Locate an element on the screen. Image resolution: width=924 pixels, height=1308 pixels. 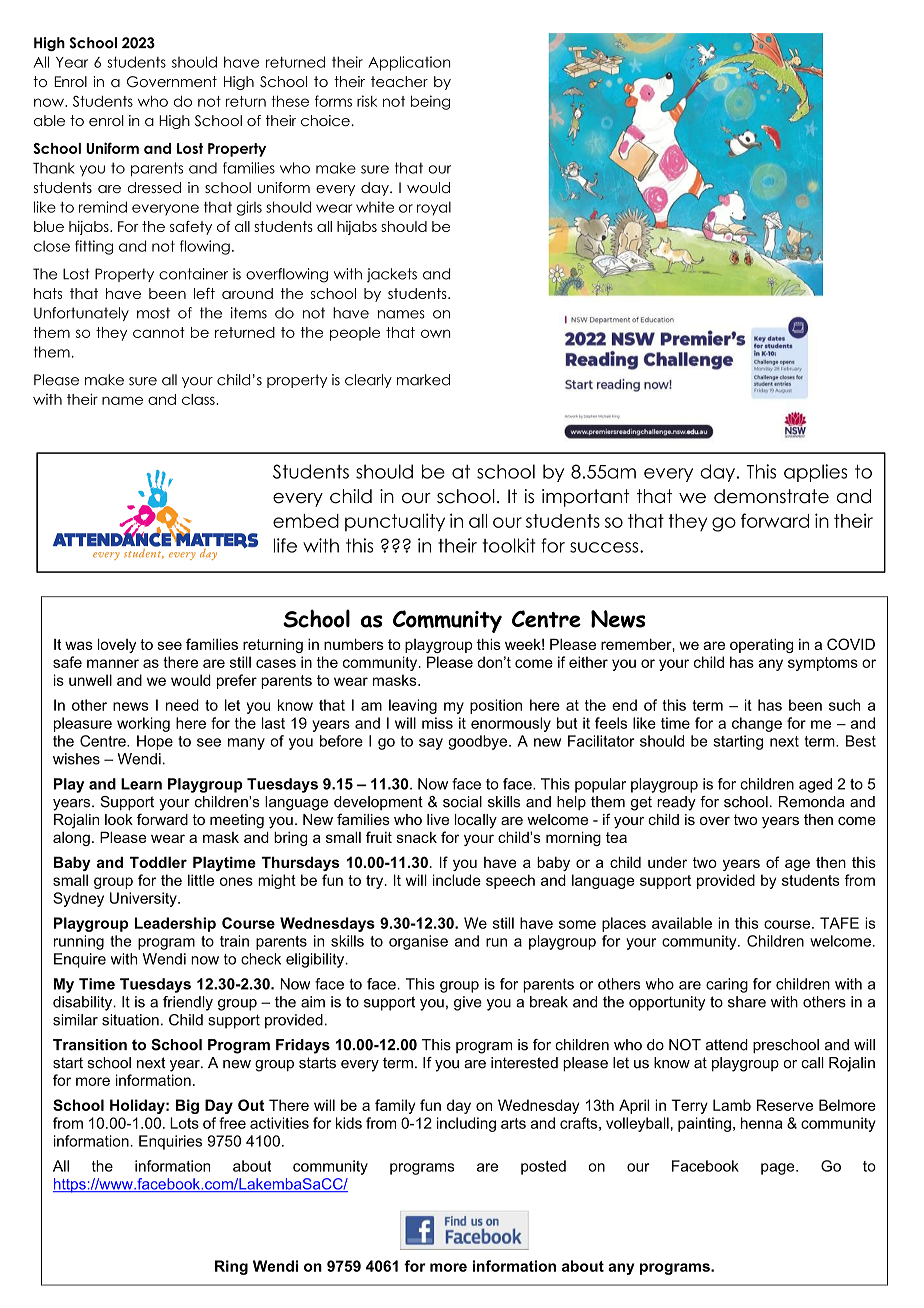
Enquiries is located at coordinates (170, 1142).
